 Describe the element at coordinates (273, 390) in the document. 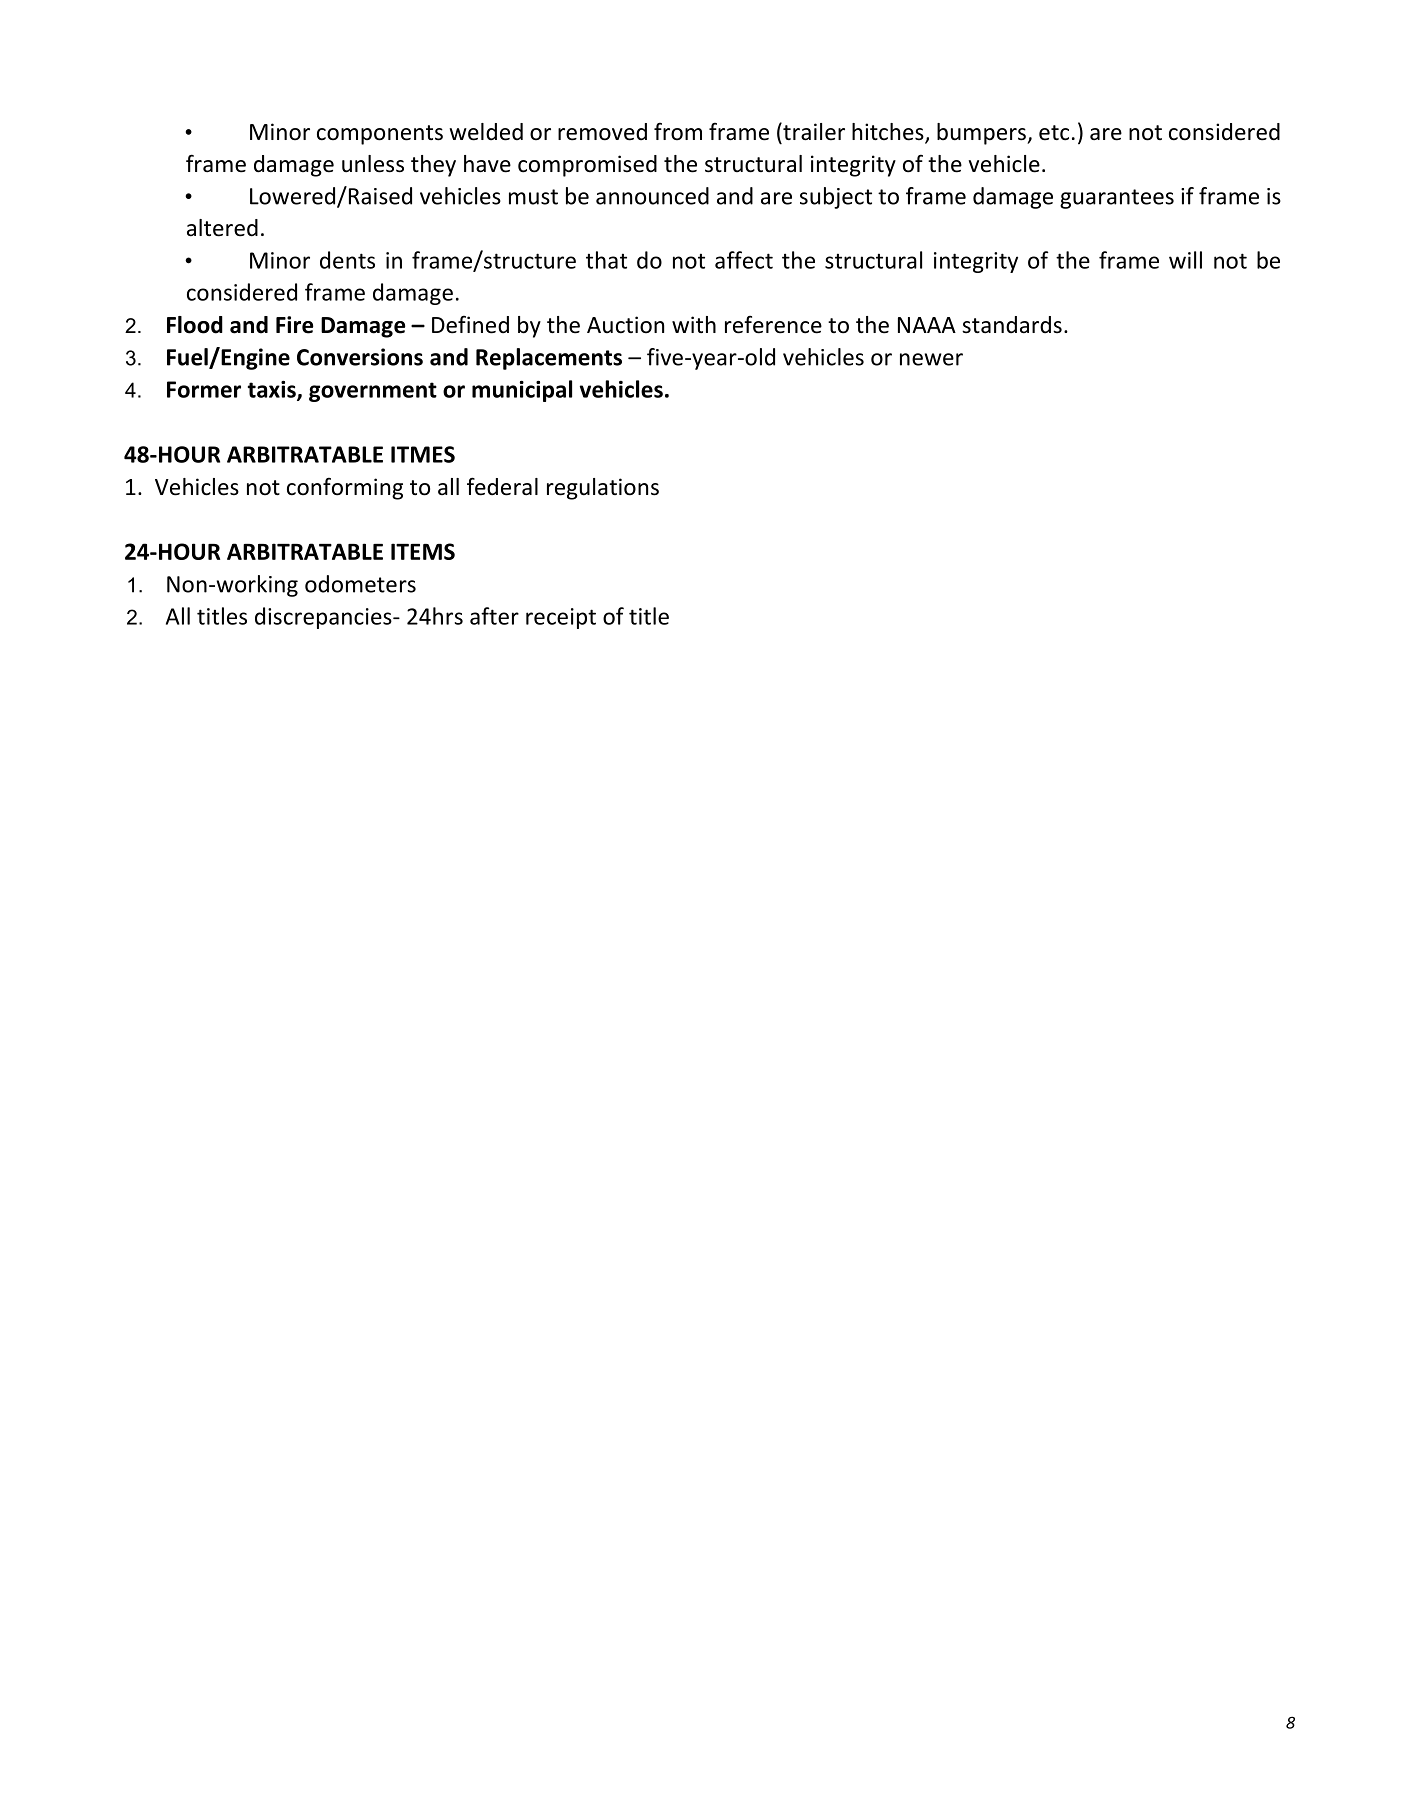

I see `taxis` at that location.
